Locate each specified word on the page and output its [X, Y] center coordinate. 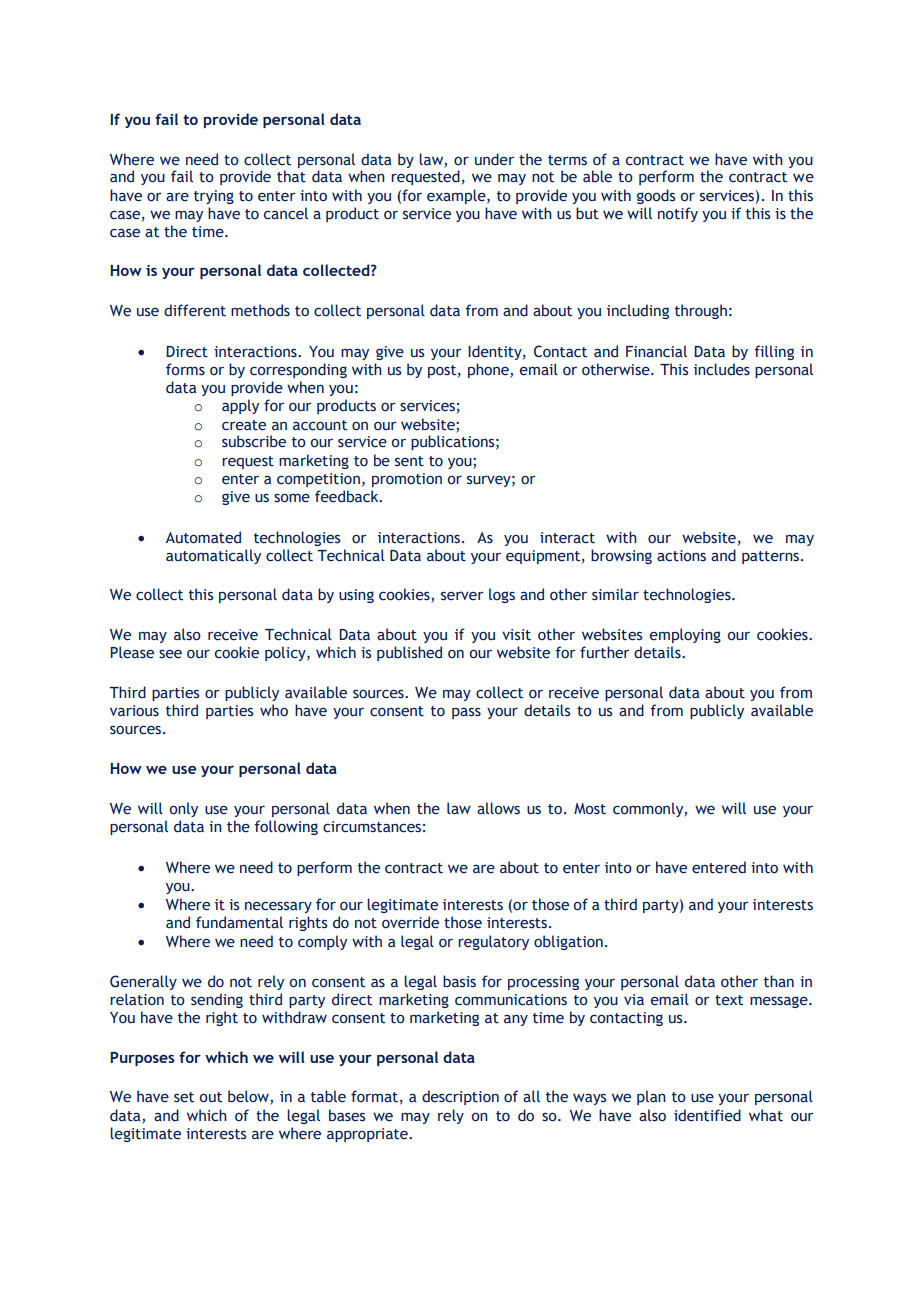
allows [498, 808]
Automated [203, 537]
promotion [407, 480]
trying [214, 197]
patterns [772, 557]
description [460, 1097]
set [184, 1097]
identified [707, 1115]
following [286, 827]
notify [678, 214]
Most [590, 809]
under [494, 159]
